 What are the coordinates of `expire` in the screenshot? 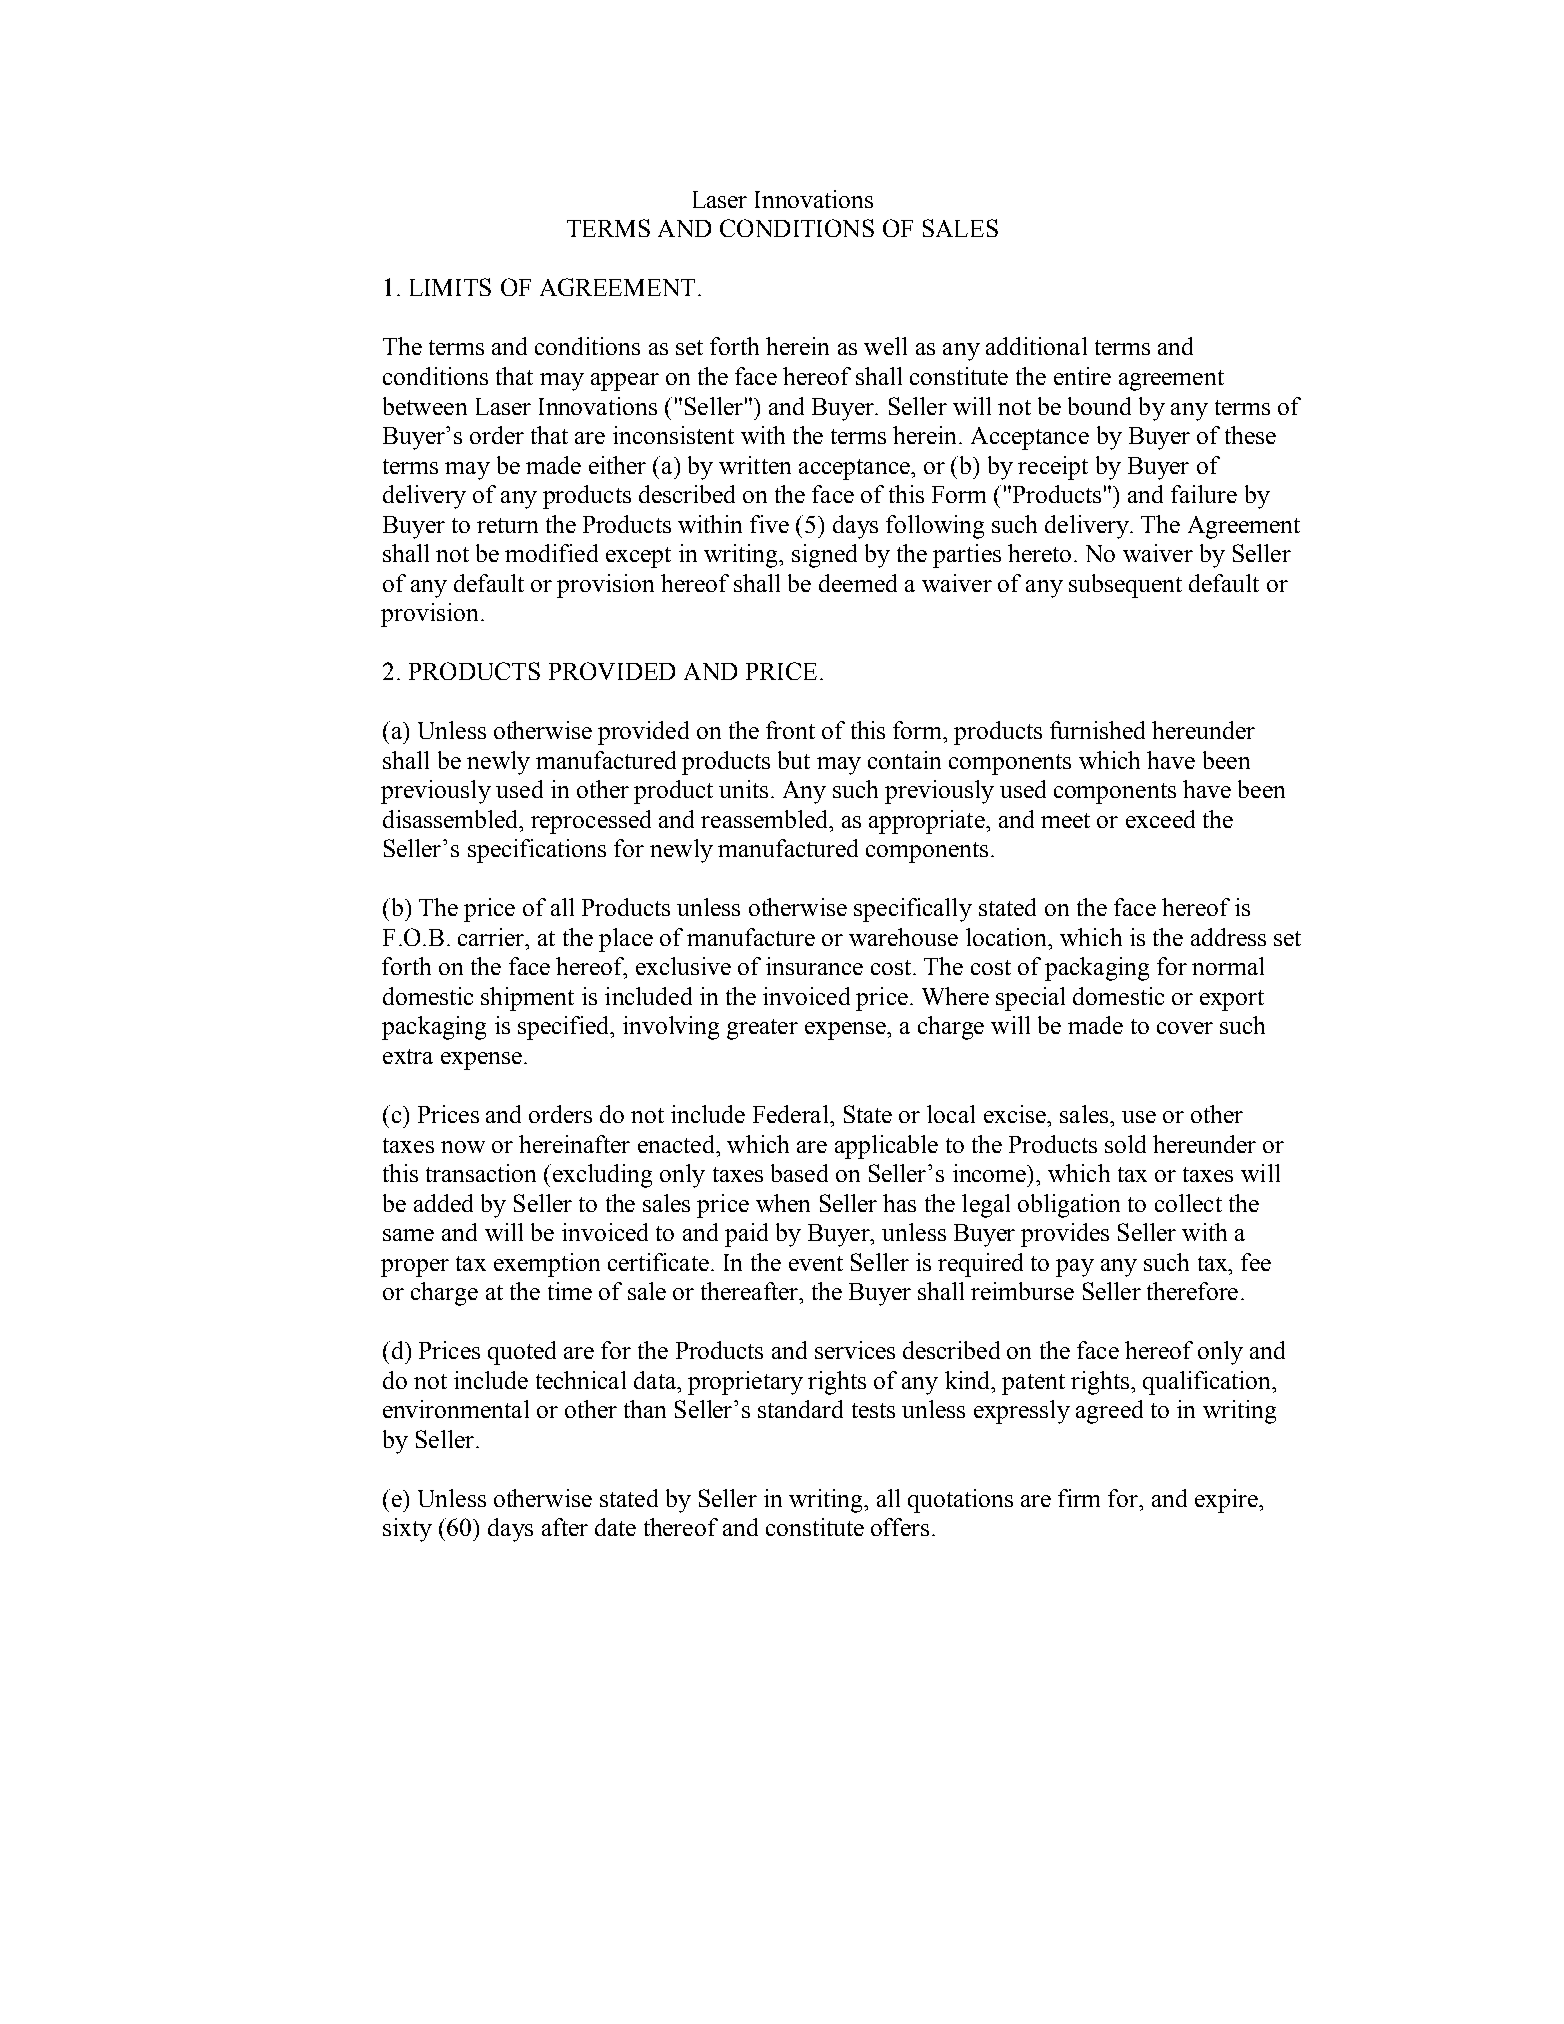 It's located at (1227, 1501).
